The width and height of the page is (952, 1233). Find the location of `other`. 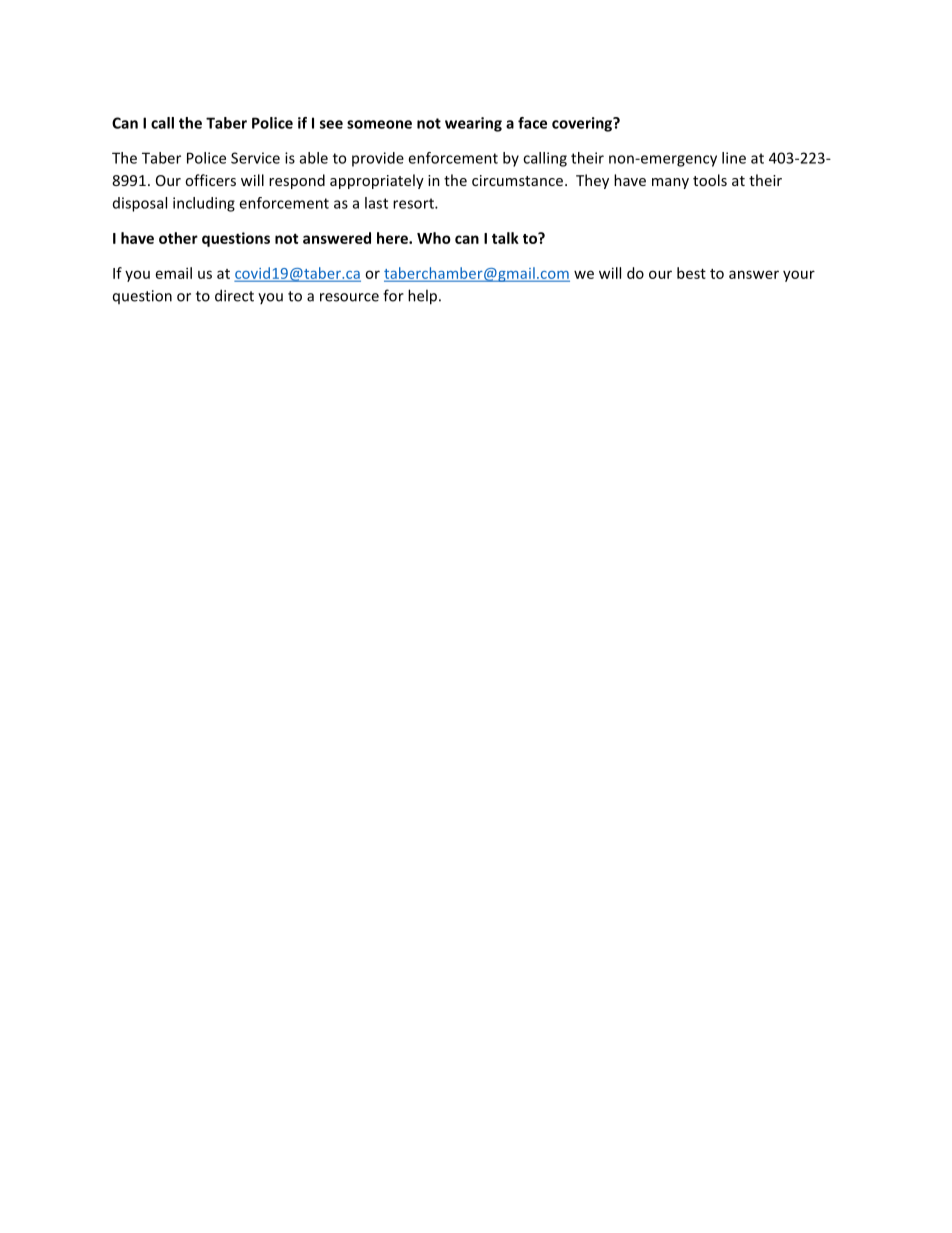

other is located at coordinates (178, 238).
